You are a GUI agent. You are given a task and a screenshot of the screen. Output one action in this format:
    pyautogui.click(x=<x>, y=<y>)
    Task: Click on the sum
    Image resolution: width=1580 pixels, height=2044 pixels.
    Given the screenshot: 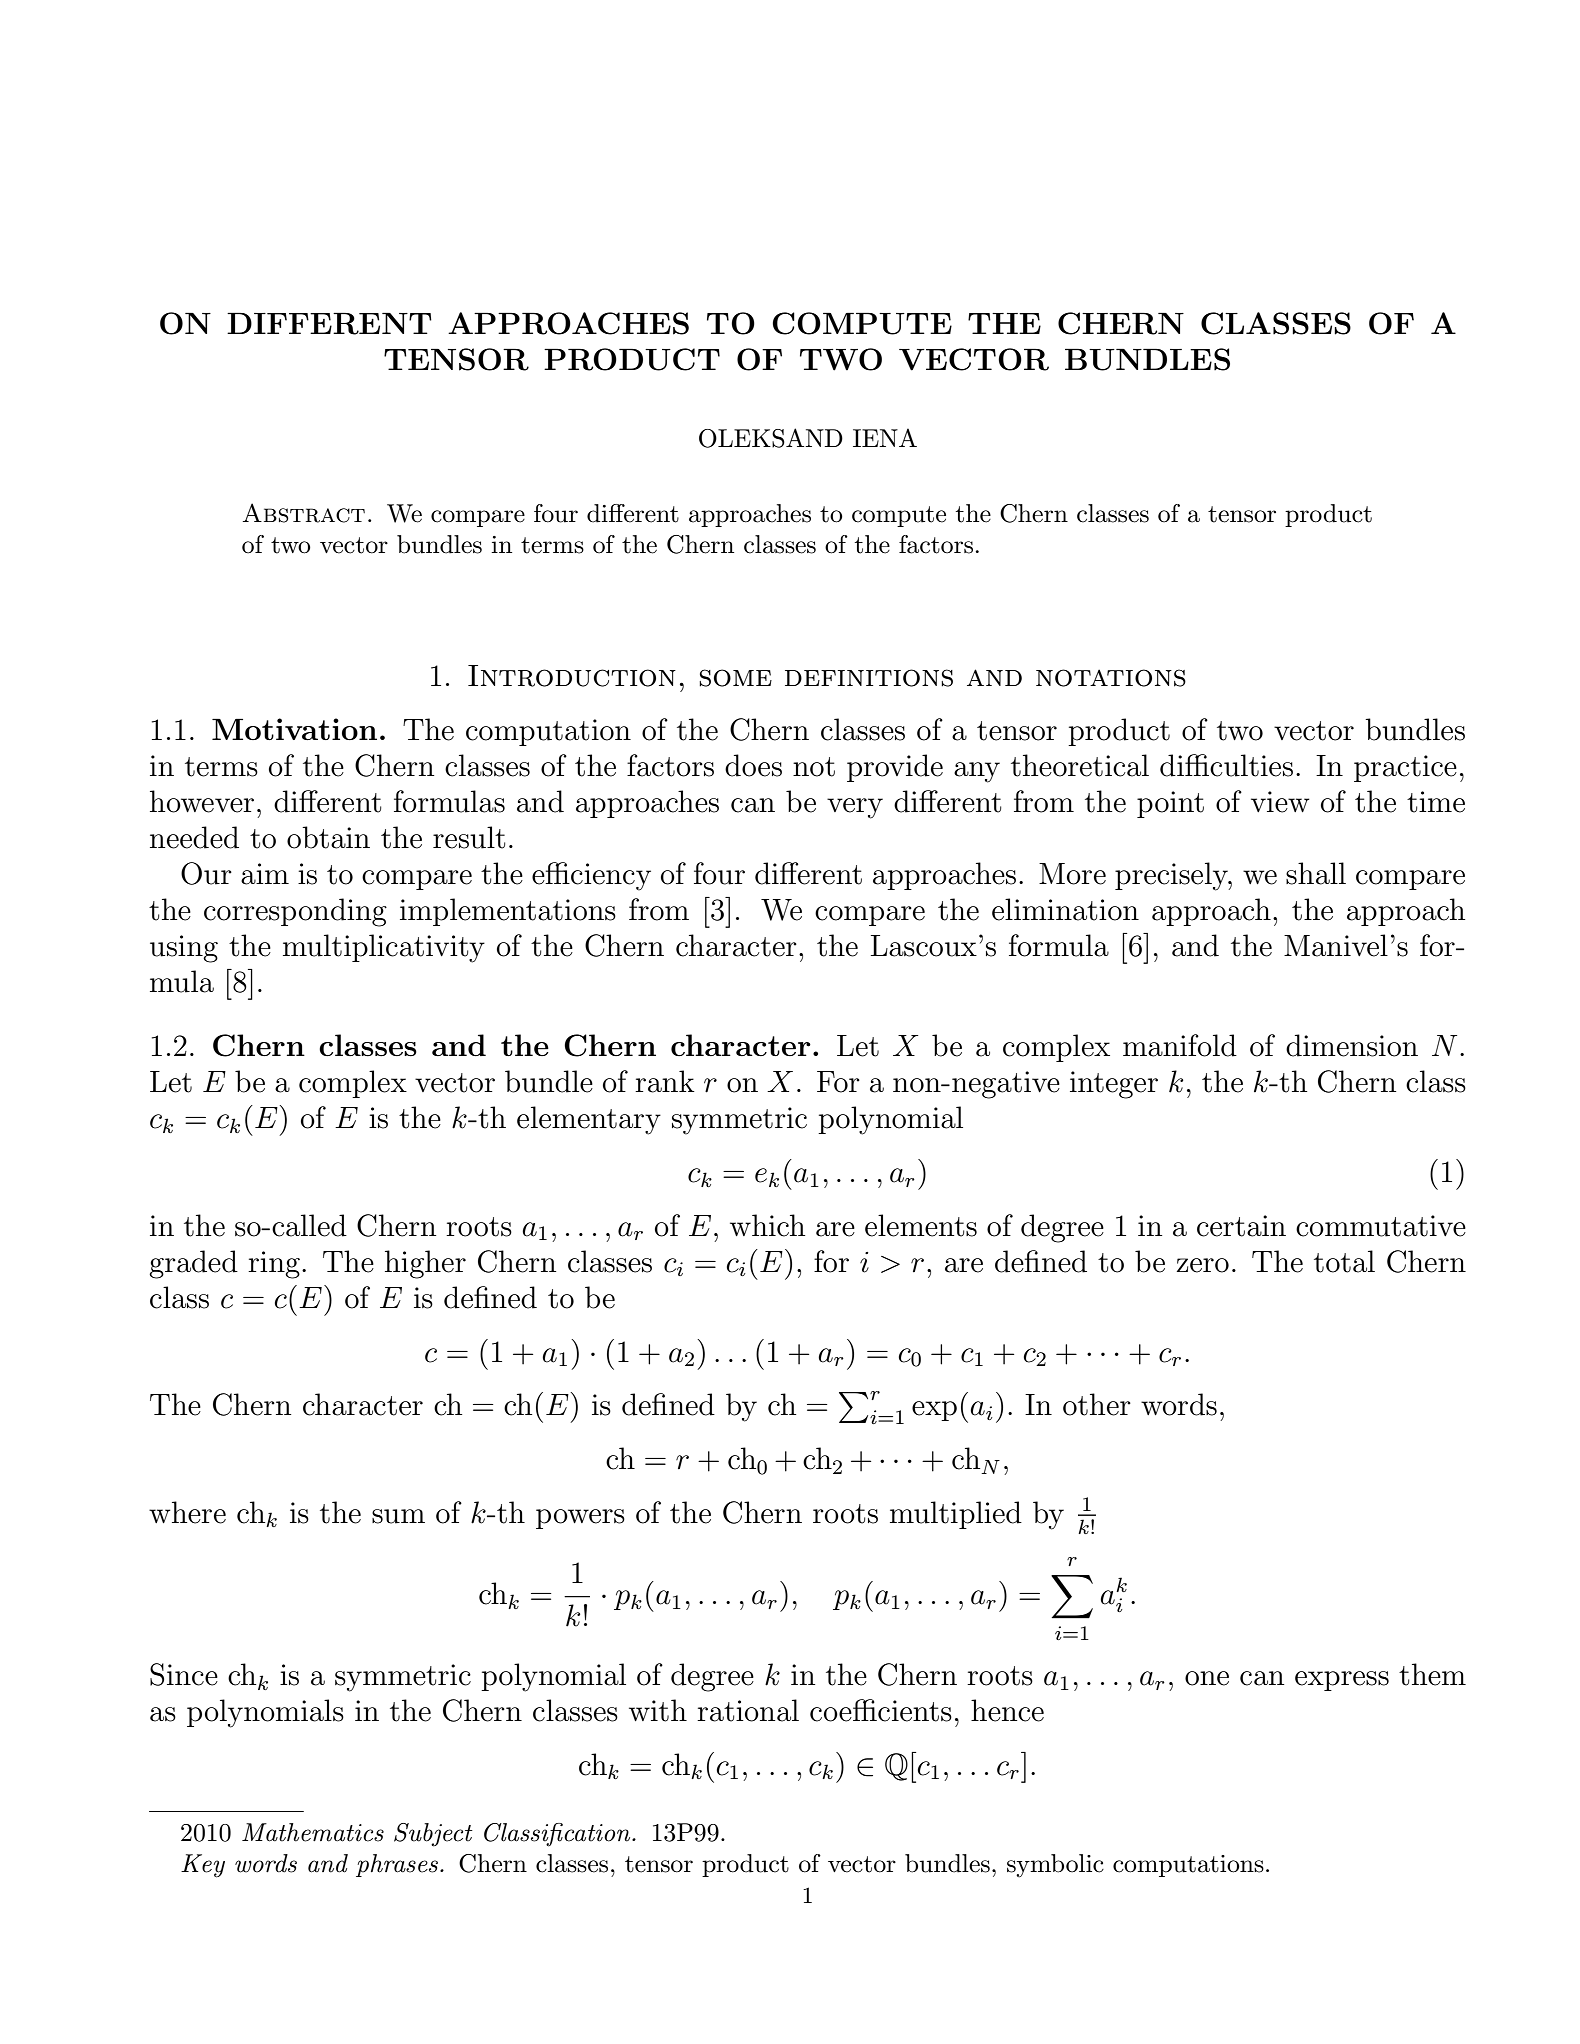 What is the action you would take?
    pyautogui.click(x=398, y=1516)
